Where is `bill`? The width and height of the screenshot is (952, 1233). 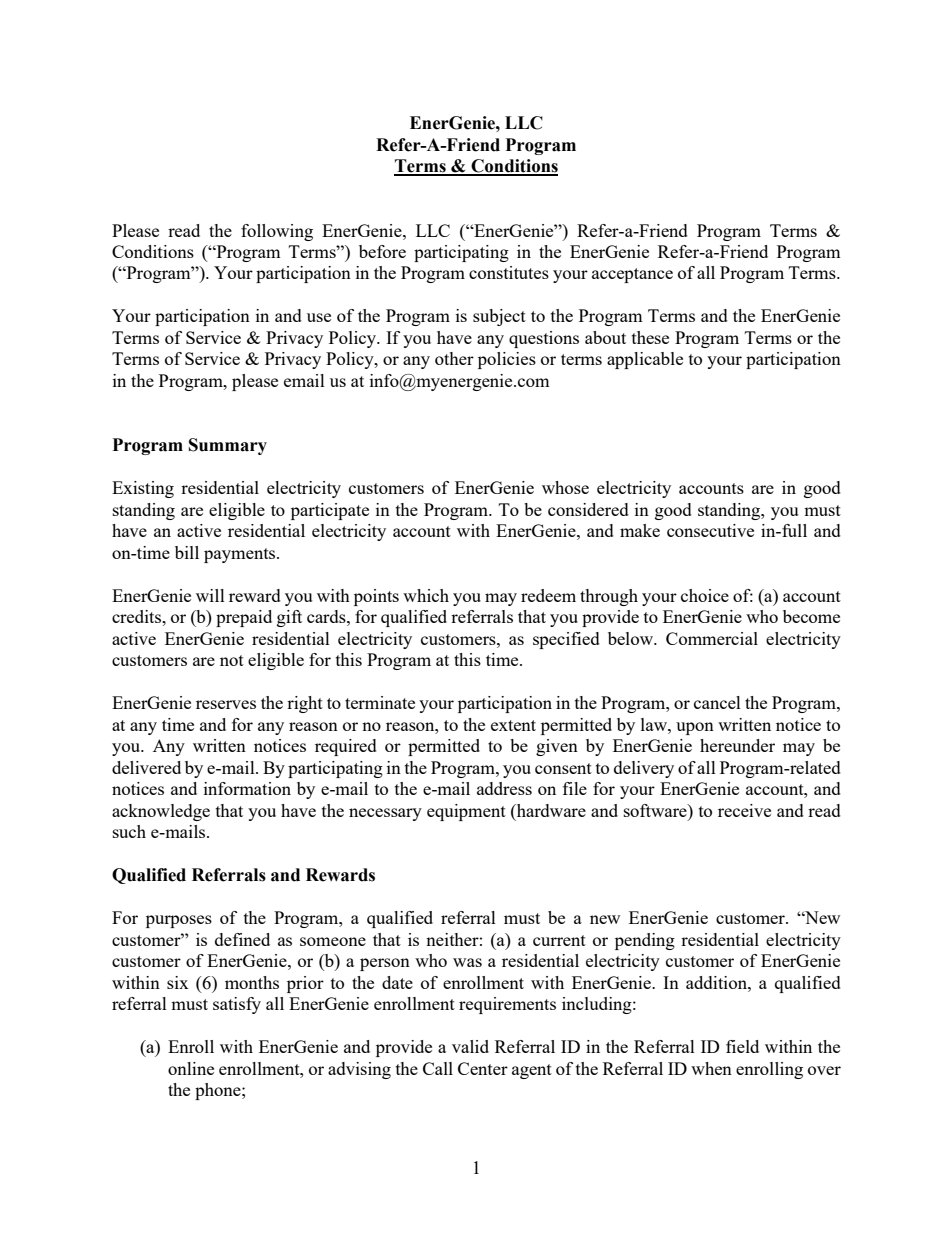 bill is located at coordinates (187, 552).
